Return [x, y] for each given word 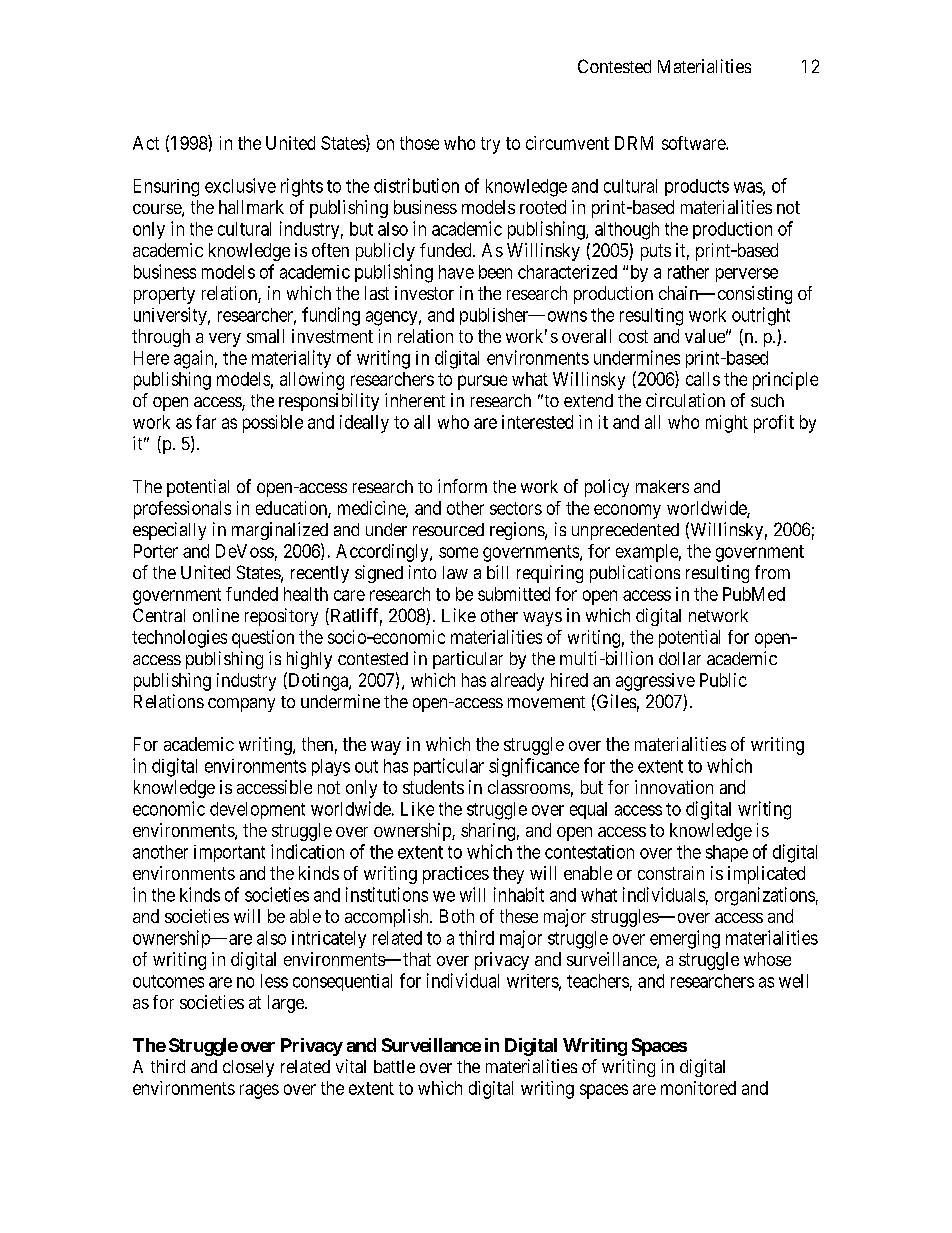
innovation [674, 787]
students [433, 787]
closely [248, 1068]
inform [462, 486]
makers [662, 486]
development [257, 810]
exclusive [240, 185]
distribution [416, 185]
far [206, 422]
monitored [698, 1088]
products [697, 187]
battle [394, 1066]
